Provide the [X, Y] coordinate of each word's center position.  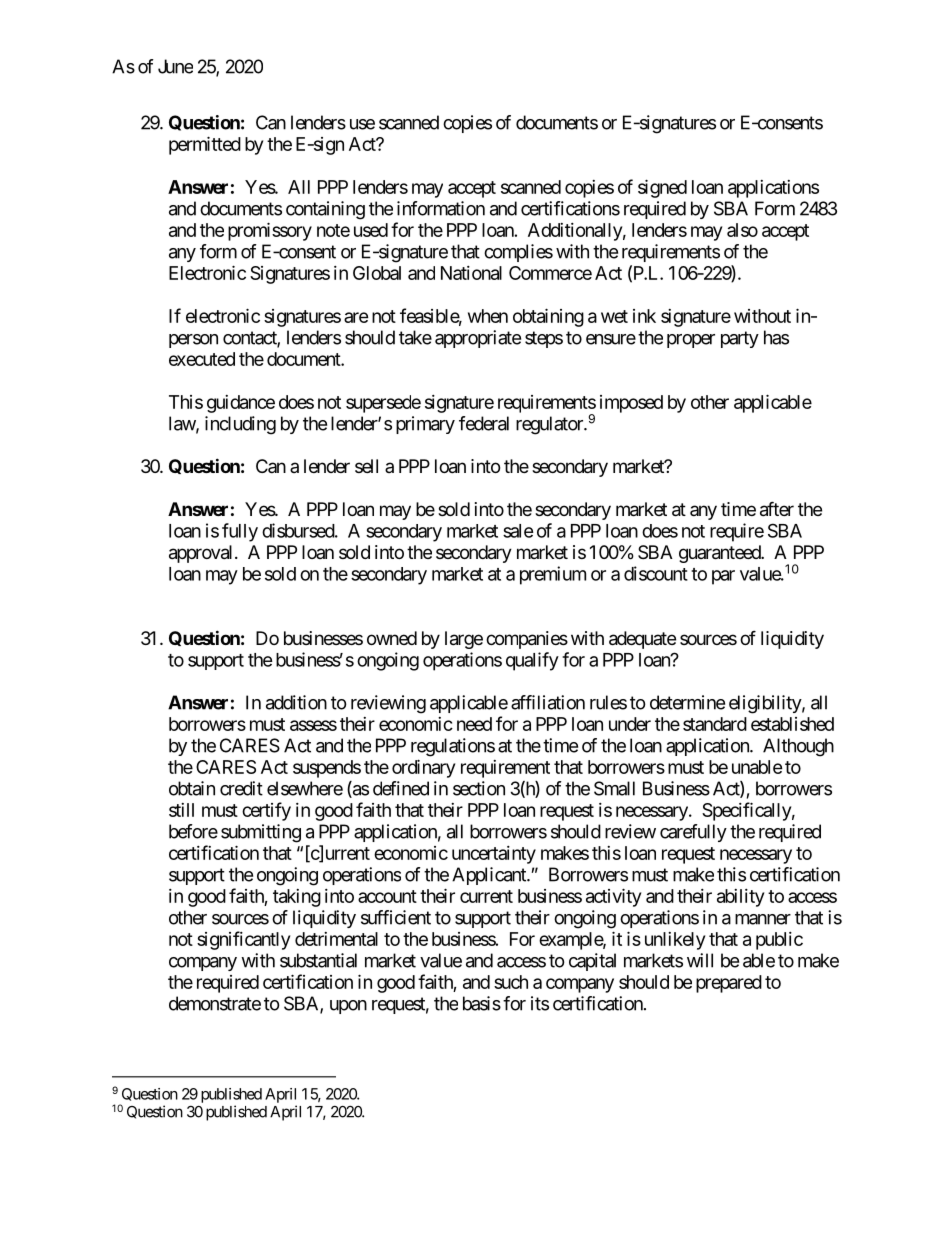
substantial [318, 960]
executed [202, 359]
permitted [205, 145]
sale [518, 531]
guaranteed [720, 554]
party [740, 339]
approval [200, 554]
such [511, 982]
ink [644, 316]
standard [715, 724]
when [488, 316]
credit [241, 788]
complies [518, 253]
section [479, 788]
